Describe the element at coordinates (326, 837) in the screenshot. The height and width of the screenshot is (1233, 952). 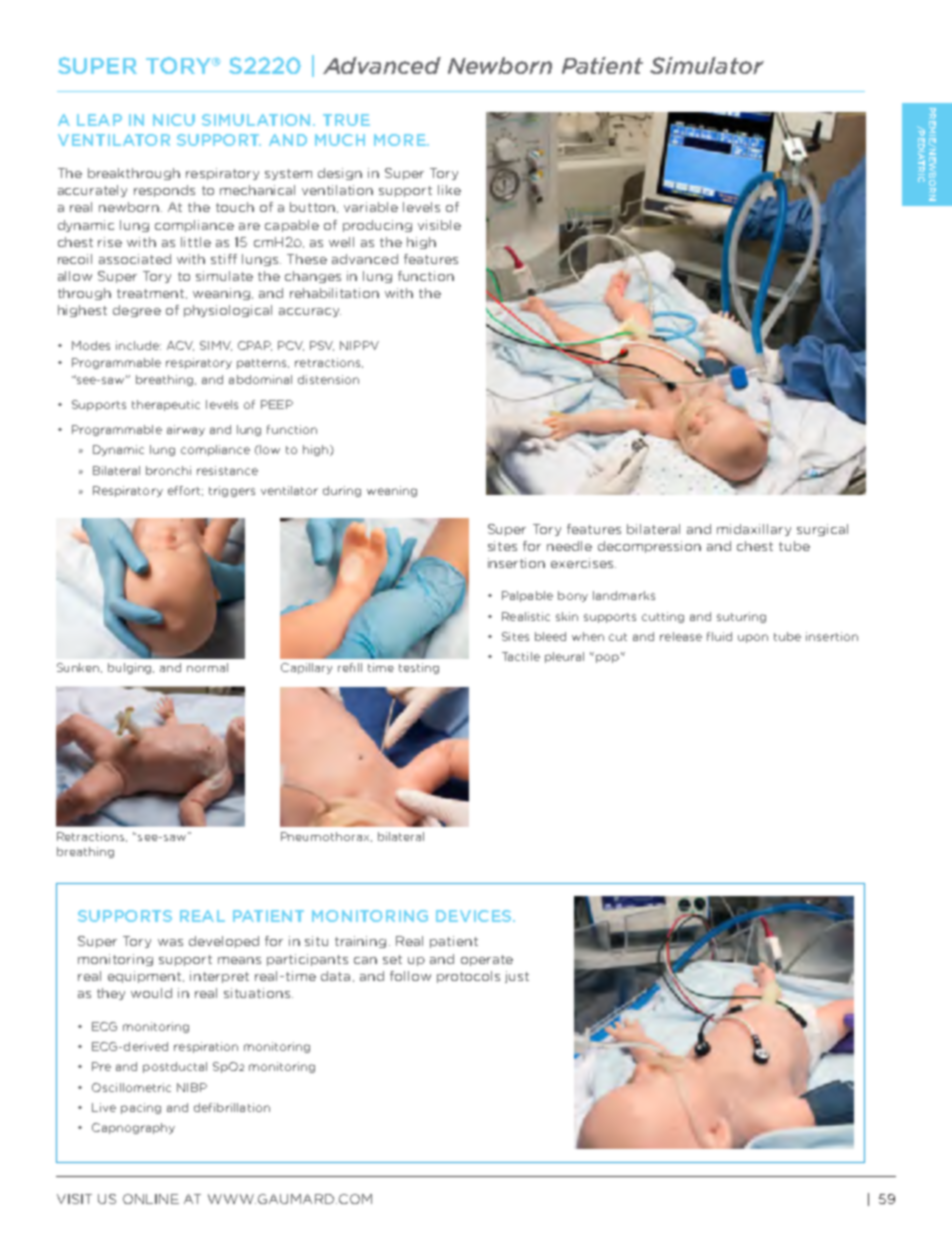
I see `Pneumothorax` at that location.
